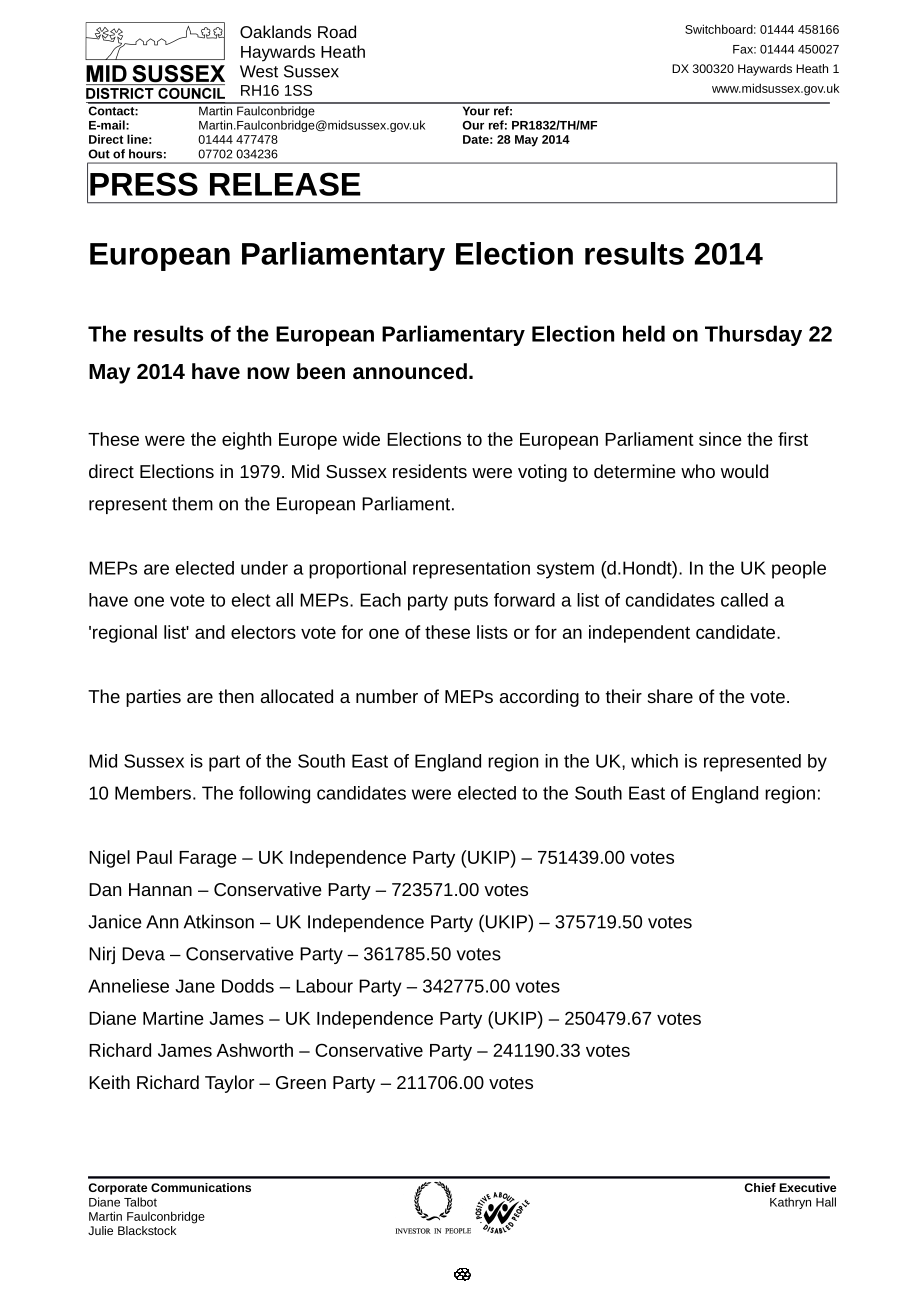  Describe the element at coordinates (337, 31) in the document. I see `Road` at that location.
